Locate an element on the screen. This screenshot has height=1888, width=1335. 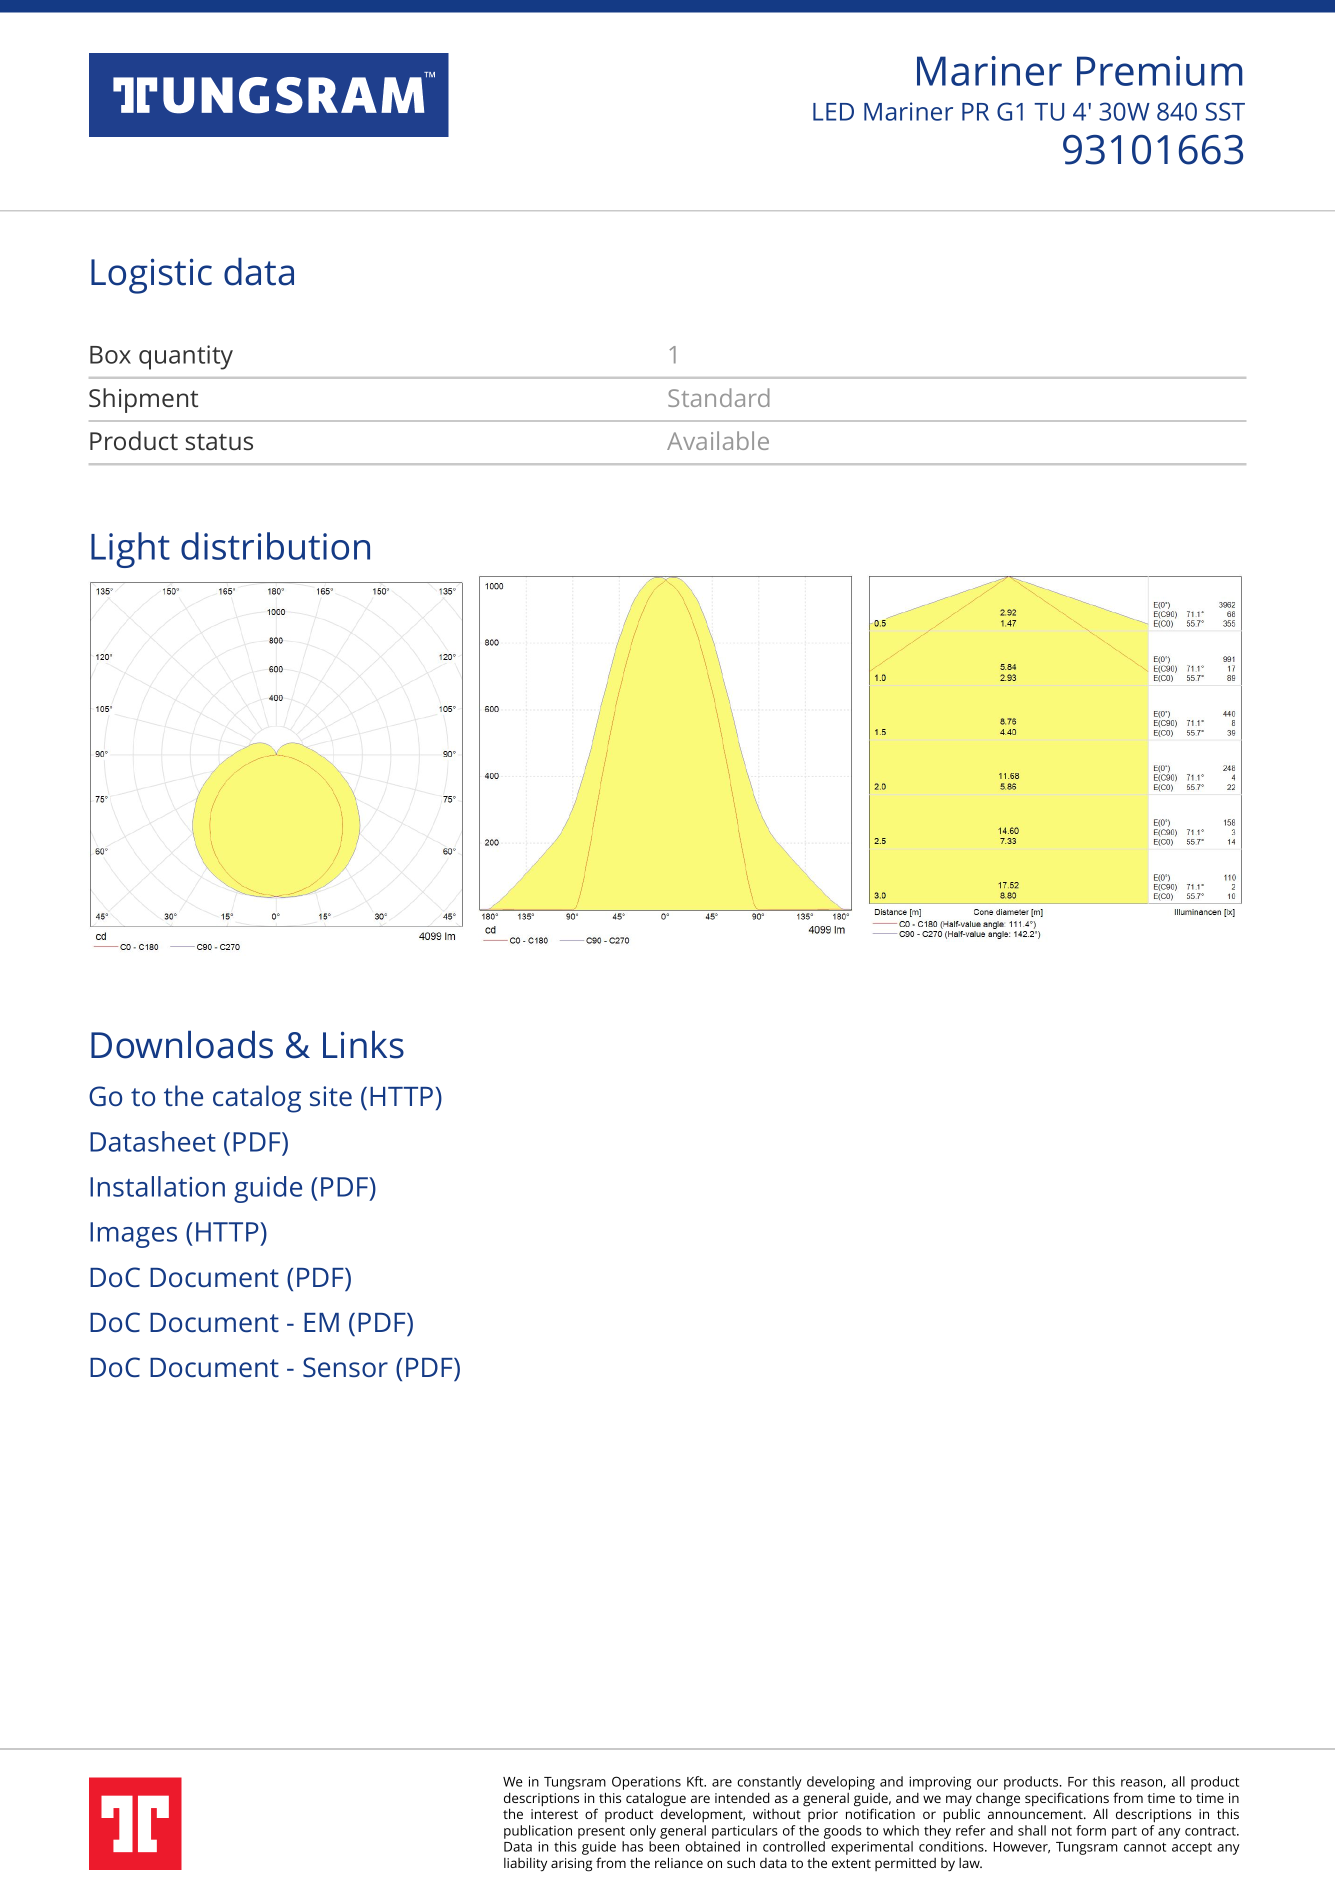
Logistic is located at coordinates (151, 276).
